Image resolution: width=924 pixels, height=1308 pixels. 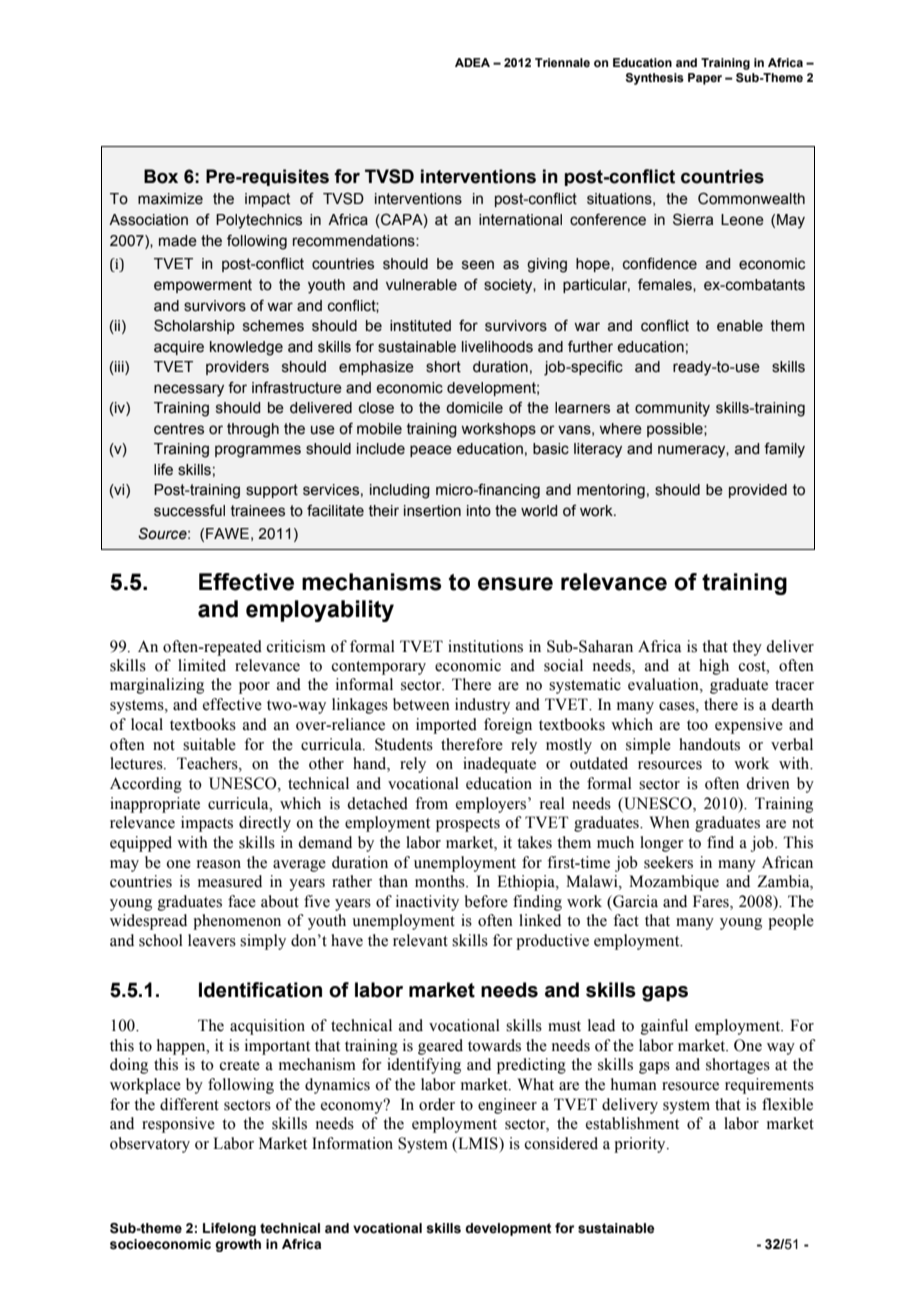 I want to click on relevant, so click(x=420, y=940).
